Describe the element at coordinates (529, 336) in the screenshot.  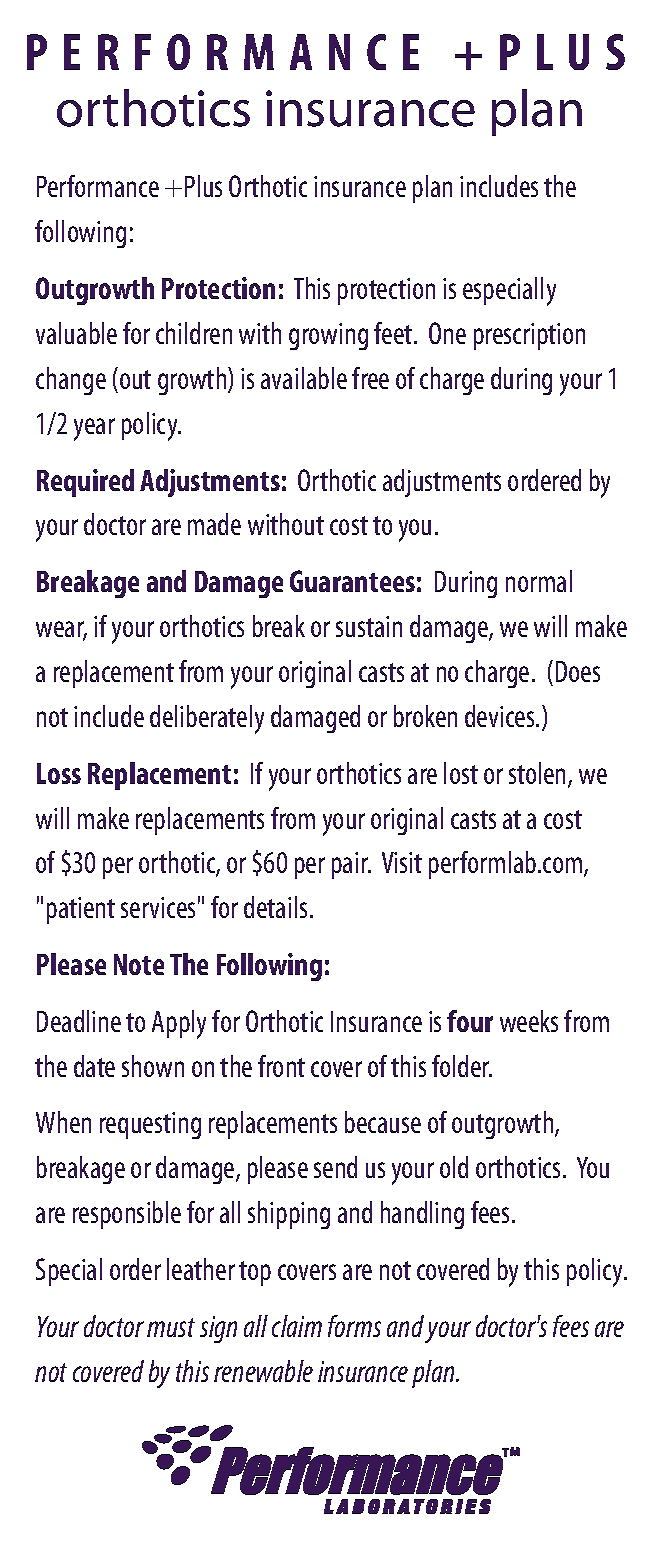
I see `prescription` at that location.
